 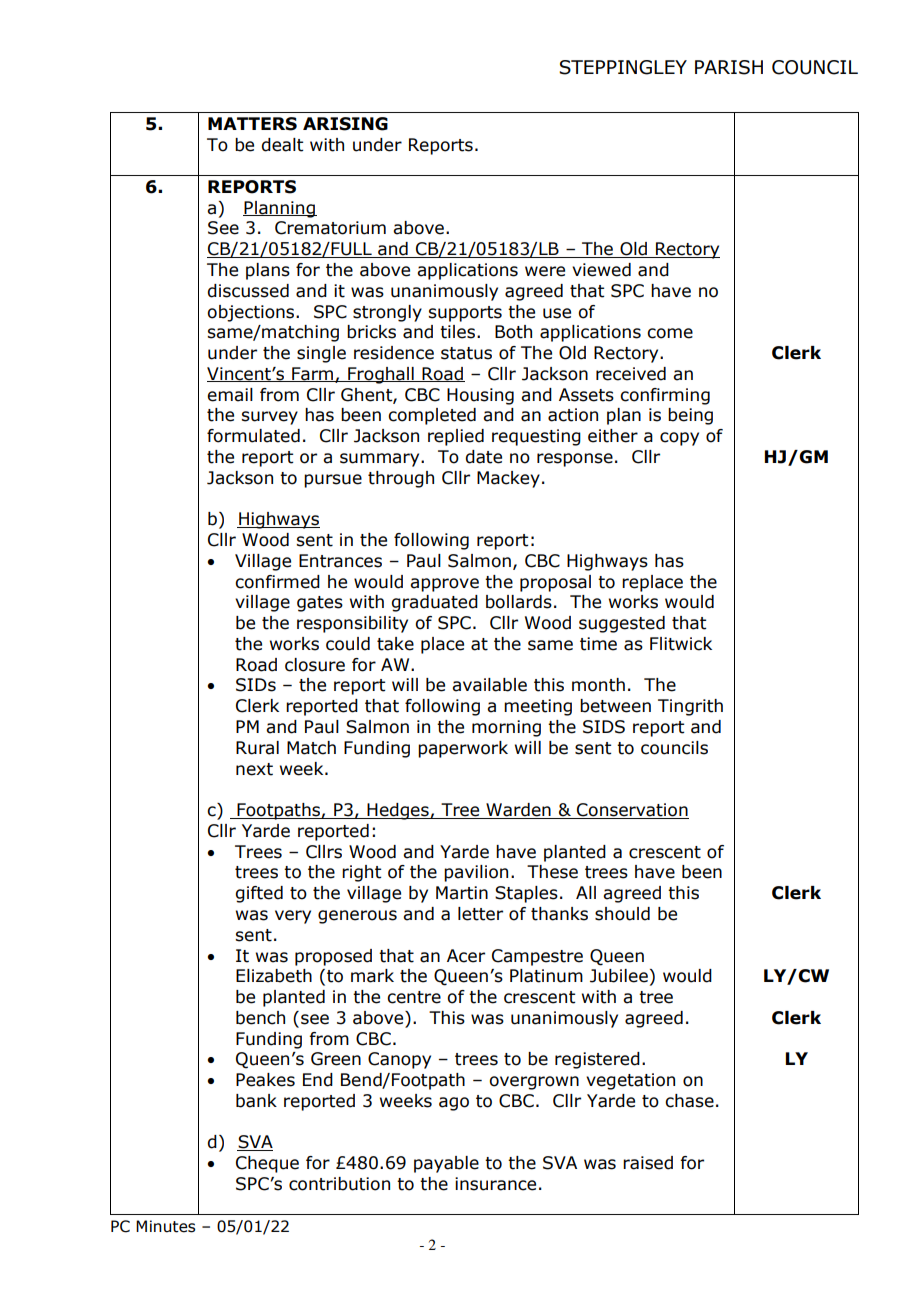 I want to click on Cheque, so click(x=267, y=1164).
